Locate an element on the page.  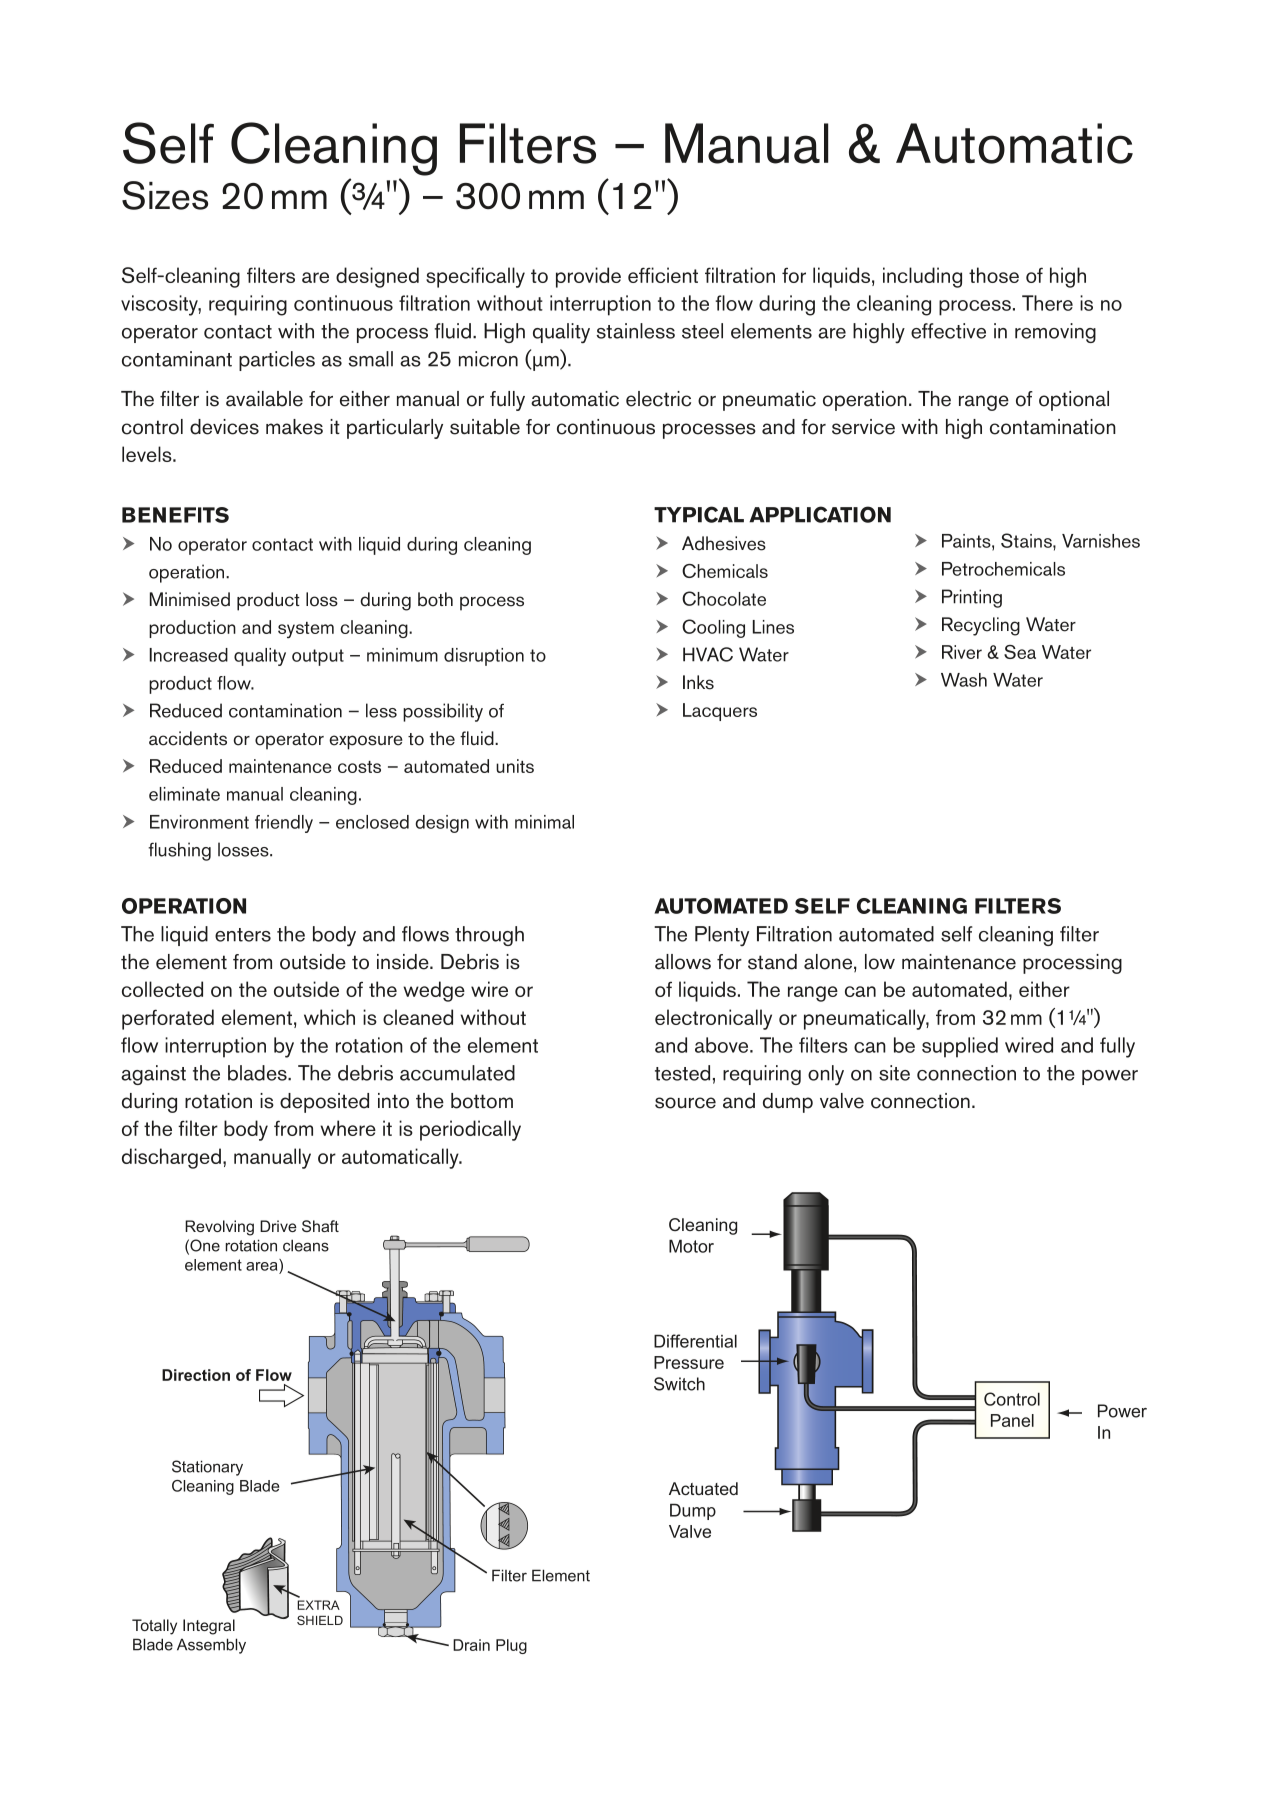
supplied is located at coordinates (960, 1047).
